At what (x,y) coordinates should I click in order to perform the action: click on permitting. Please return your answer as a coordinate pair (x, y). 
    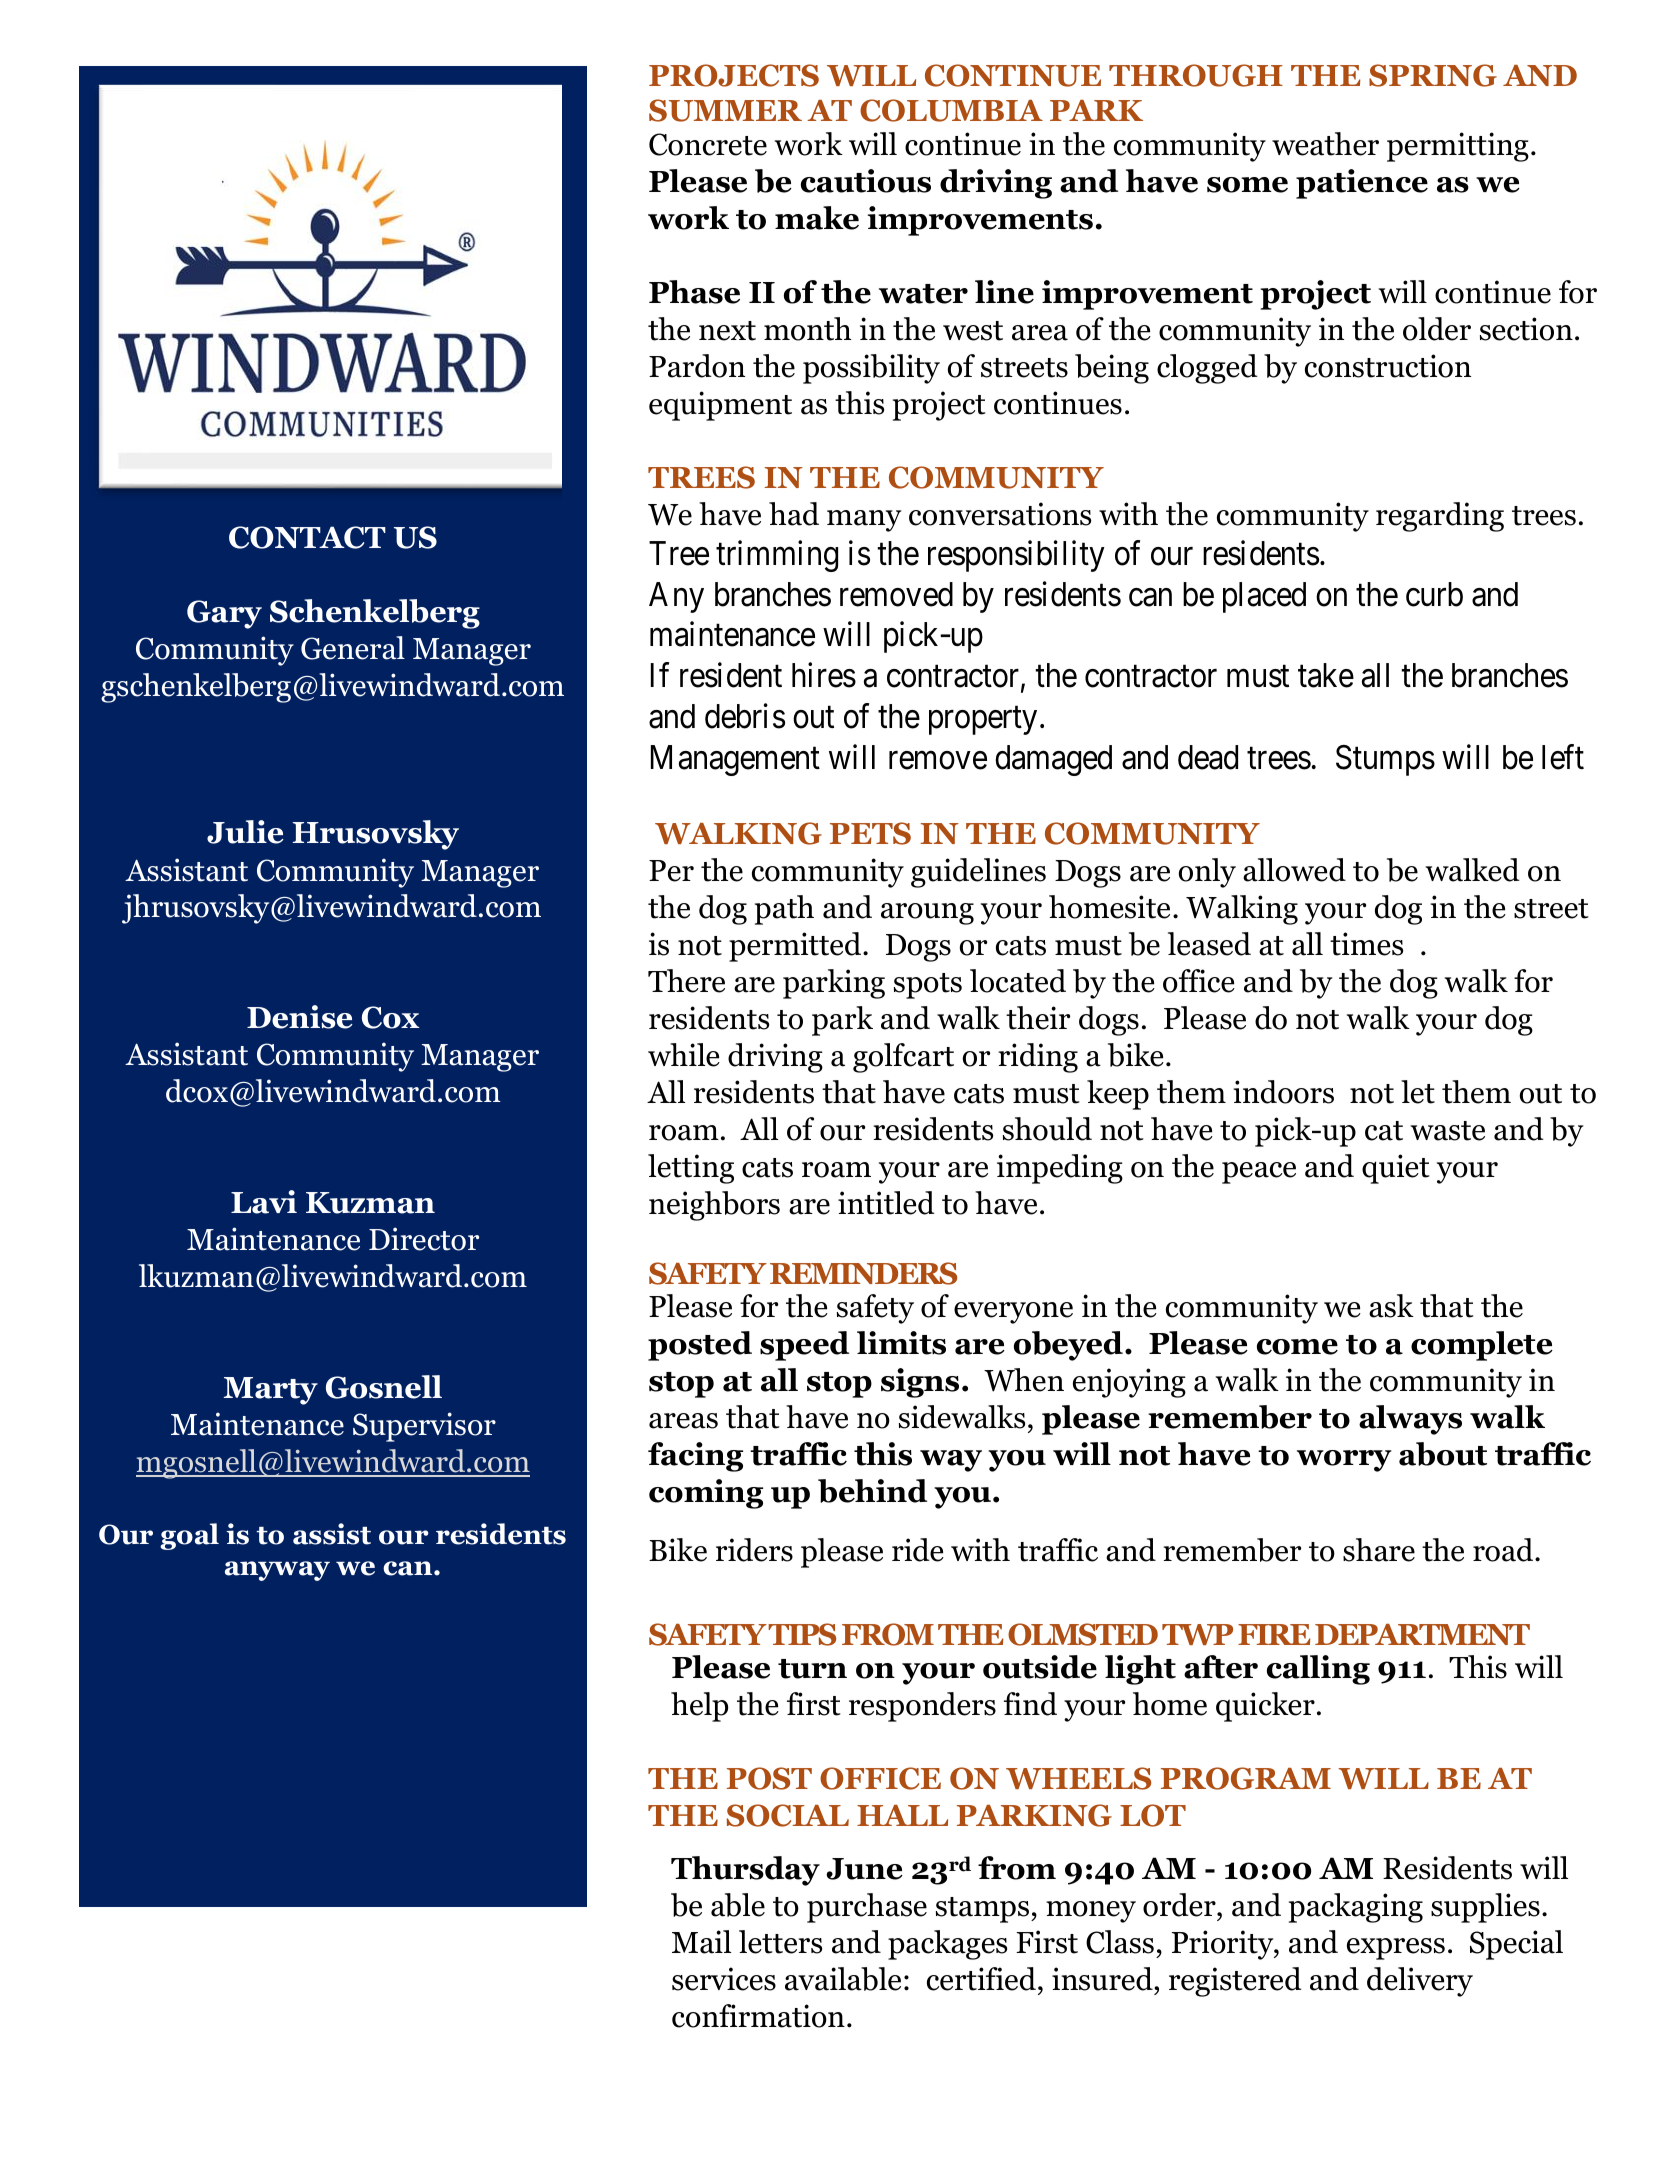
    Looking at the image, I should click on (1458, 147).
